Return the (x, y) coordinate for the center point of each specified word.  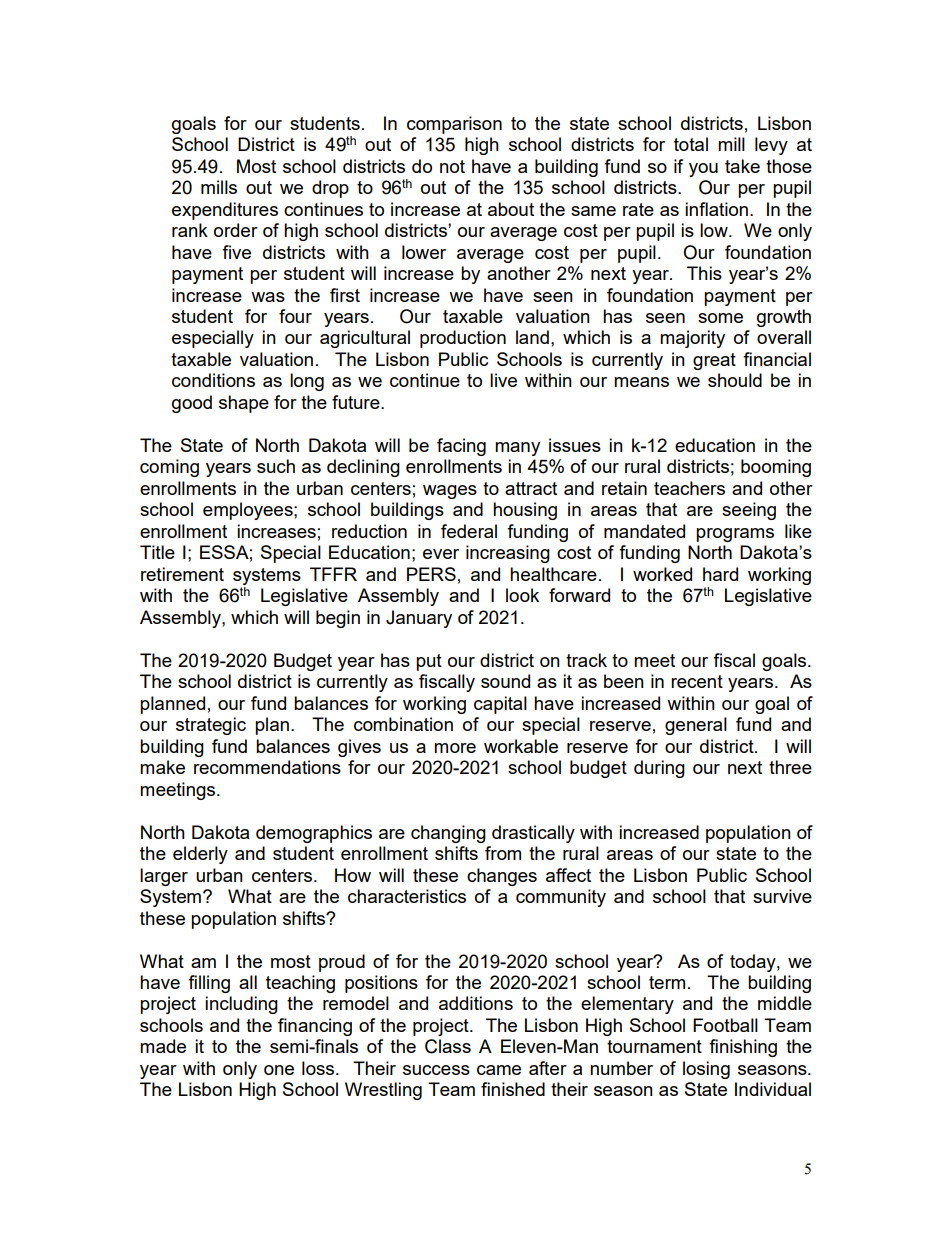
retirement (182, 574)
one (279, 1070)
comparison (454, 125)
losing (706, 1070)
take (742, 166)
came (499, 1070)
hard (720, 574)
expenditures (225, 211)
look (522, 595)
